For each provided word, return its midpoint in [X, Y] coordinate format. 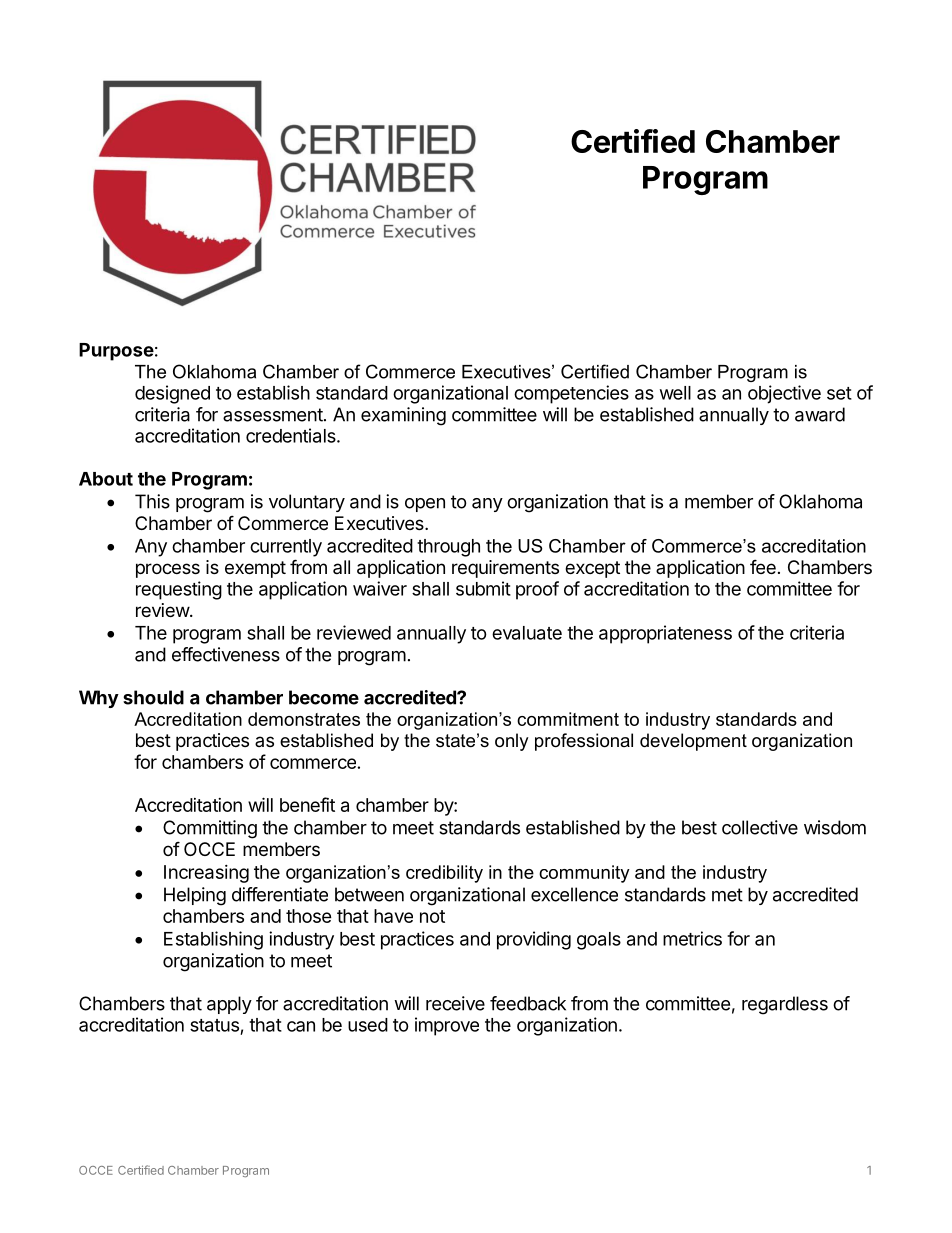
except [592, 569]
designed [172, 394]
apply [229, 1005]
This [152, 501]
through [448, 548]
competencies [571, 394]
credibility [444, 874]
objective [784, 394]
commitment [568, 719]
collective [760, 827]
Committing [210, 829]
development [693, 742]
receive [455, 1003]
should [153, 697]
